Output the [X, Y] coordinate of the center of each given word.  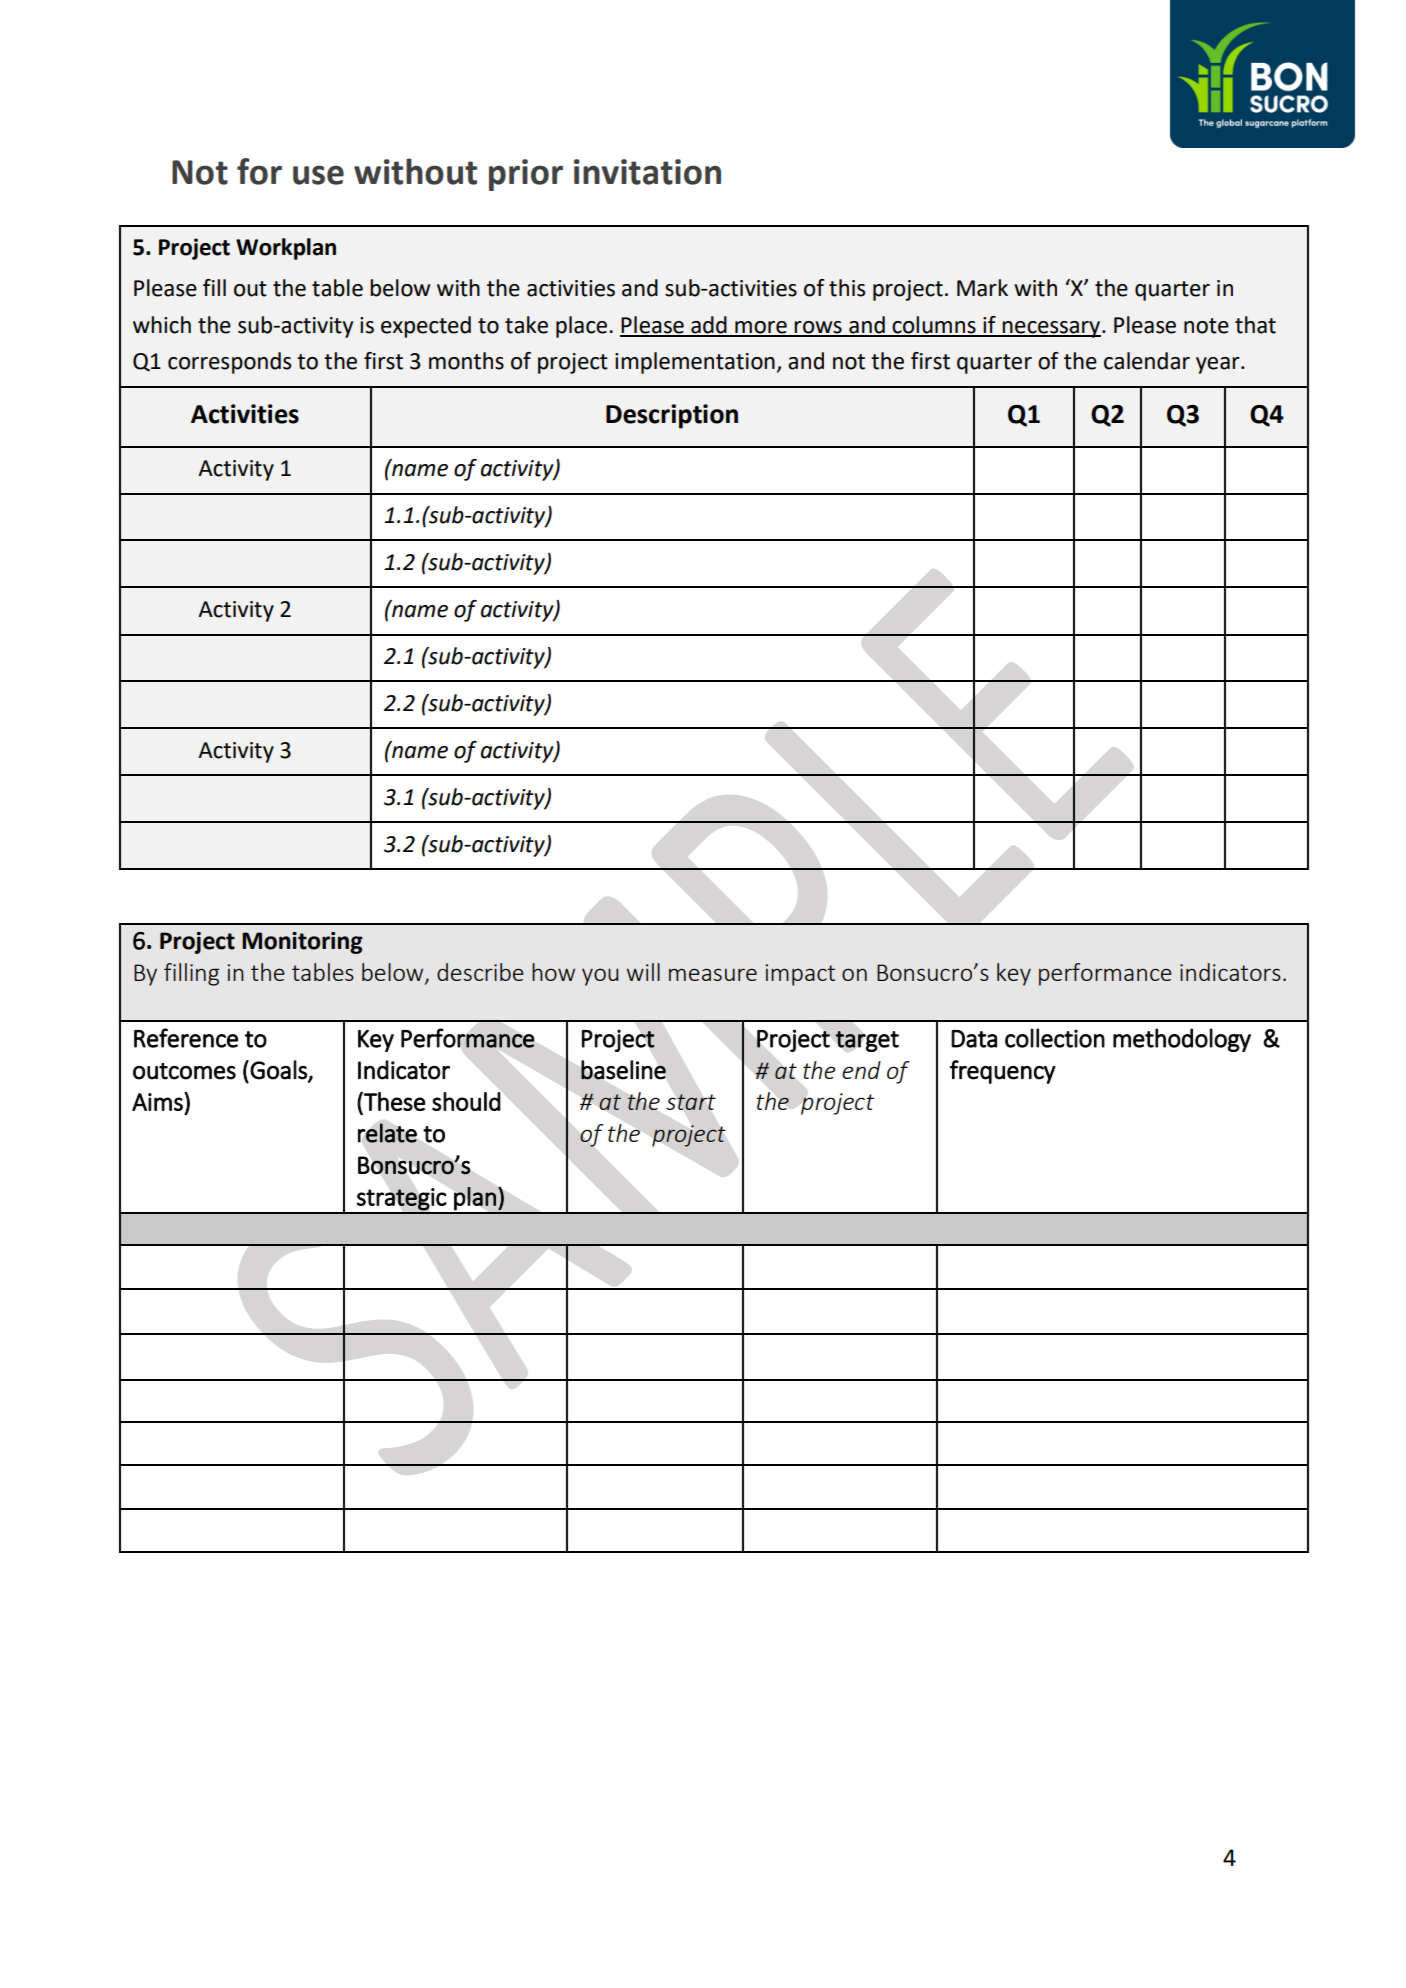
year [1219, 365]
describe [480, 972]
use [318, 175]
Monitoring [302, 943]
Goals [279, 1070]
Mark [982, 288]
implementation [695, 363]
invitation [647, 172]
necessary [1052, 329]
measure [713, 974]
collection [1055, 1038]
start [691, 1102]
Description [672, 416]
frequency [1003, 1072]
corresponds [229, 363]
